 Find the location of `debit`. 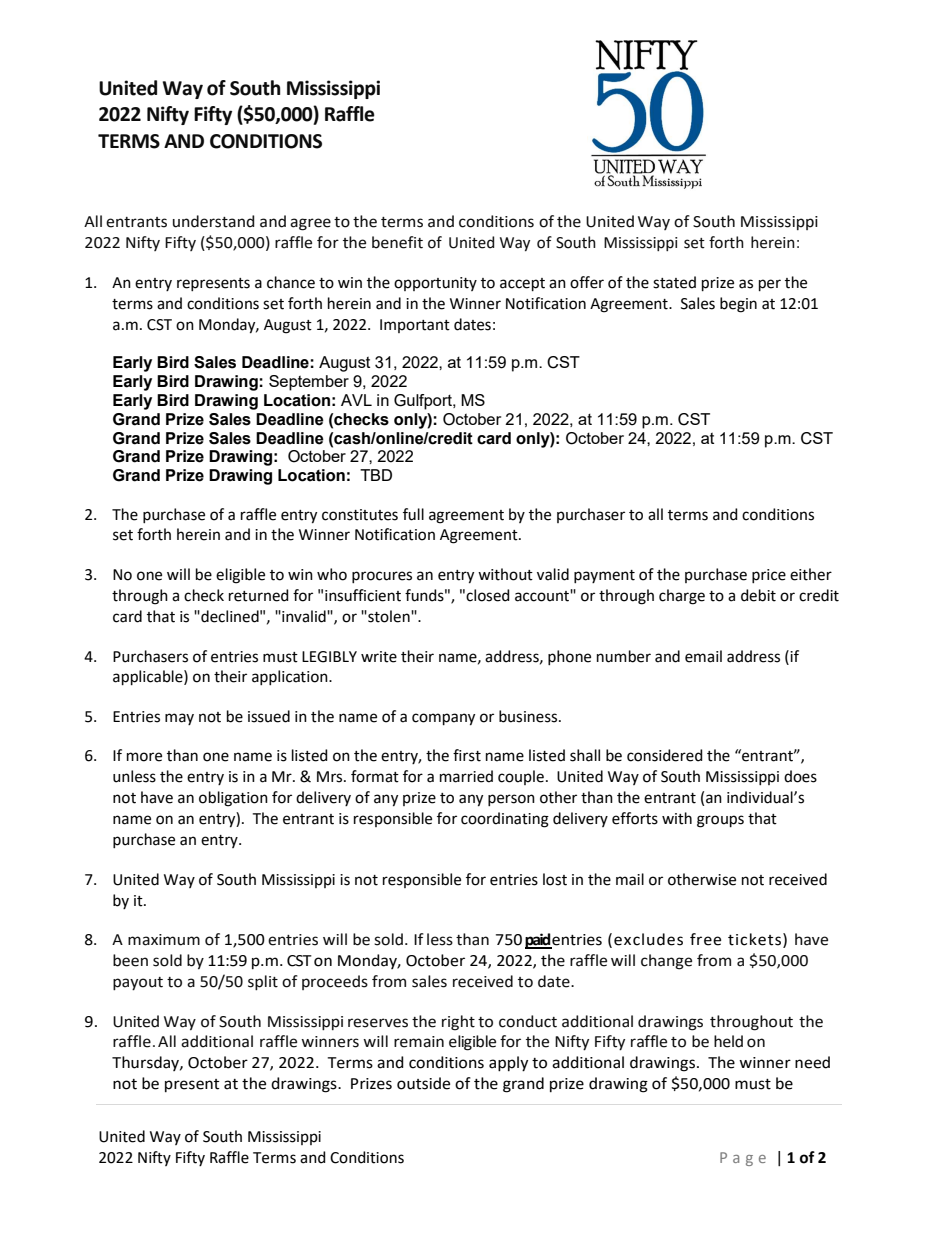

debit is located at coordinates (758, 595).
